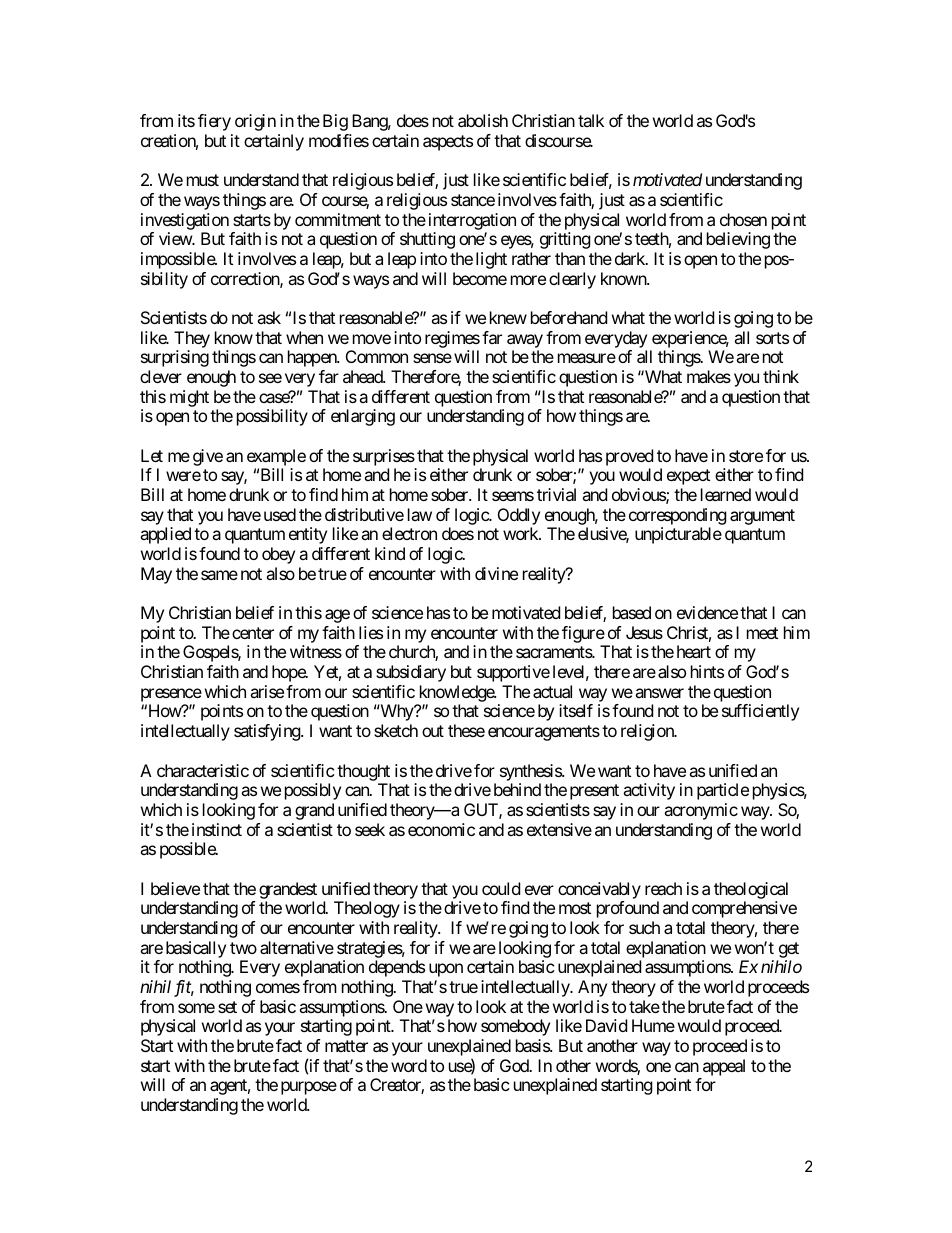 The height and width of the screenshot is (1233, 952). What do you see at coordinates (217, 829) in the screenshot?
I see `instinct` at bounding box center [217, 829].
